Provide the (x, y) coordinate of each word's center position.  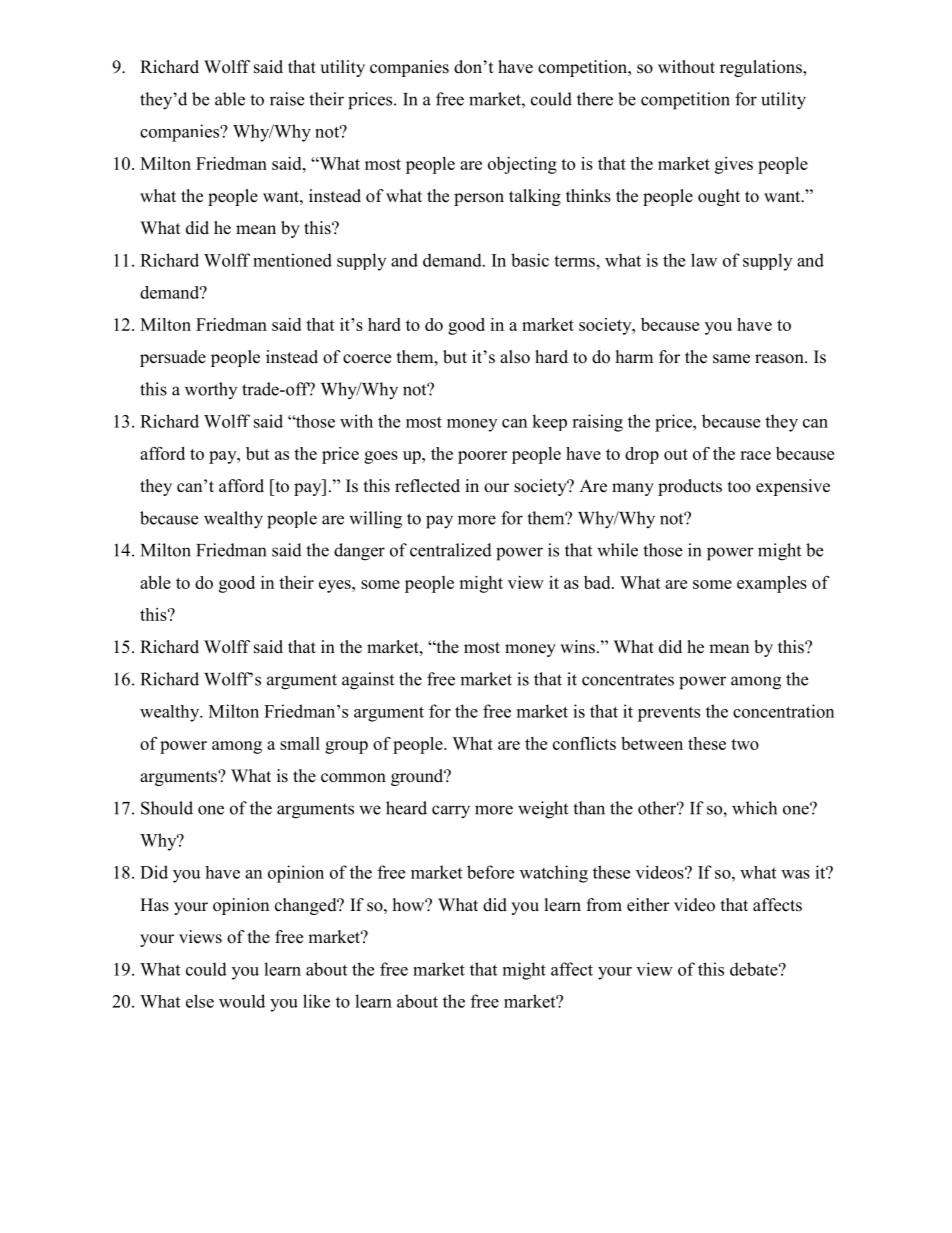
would (242, 1001)
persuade (173, 358)
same (731, 359)
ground (418, 777)
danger (359, 552)
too (739, 487)
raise (287, 99)
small (300, 743)
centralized (451, 550)
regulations (762, 68)
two (745, 744)
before (490, 872)
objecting (522, 165)
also (515, 357)
